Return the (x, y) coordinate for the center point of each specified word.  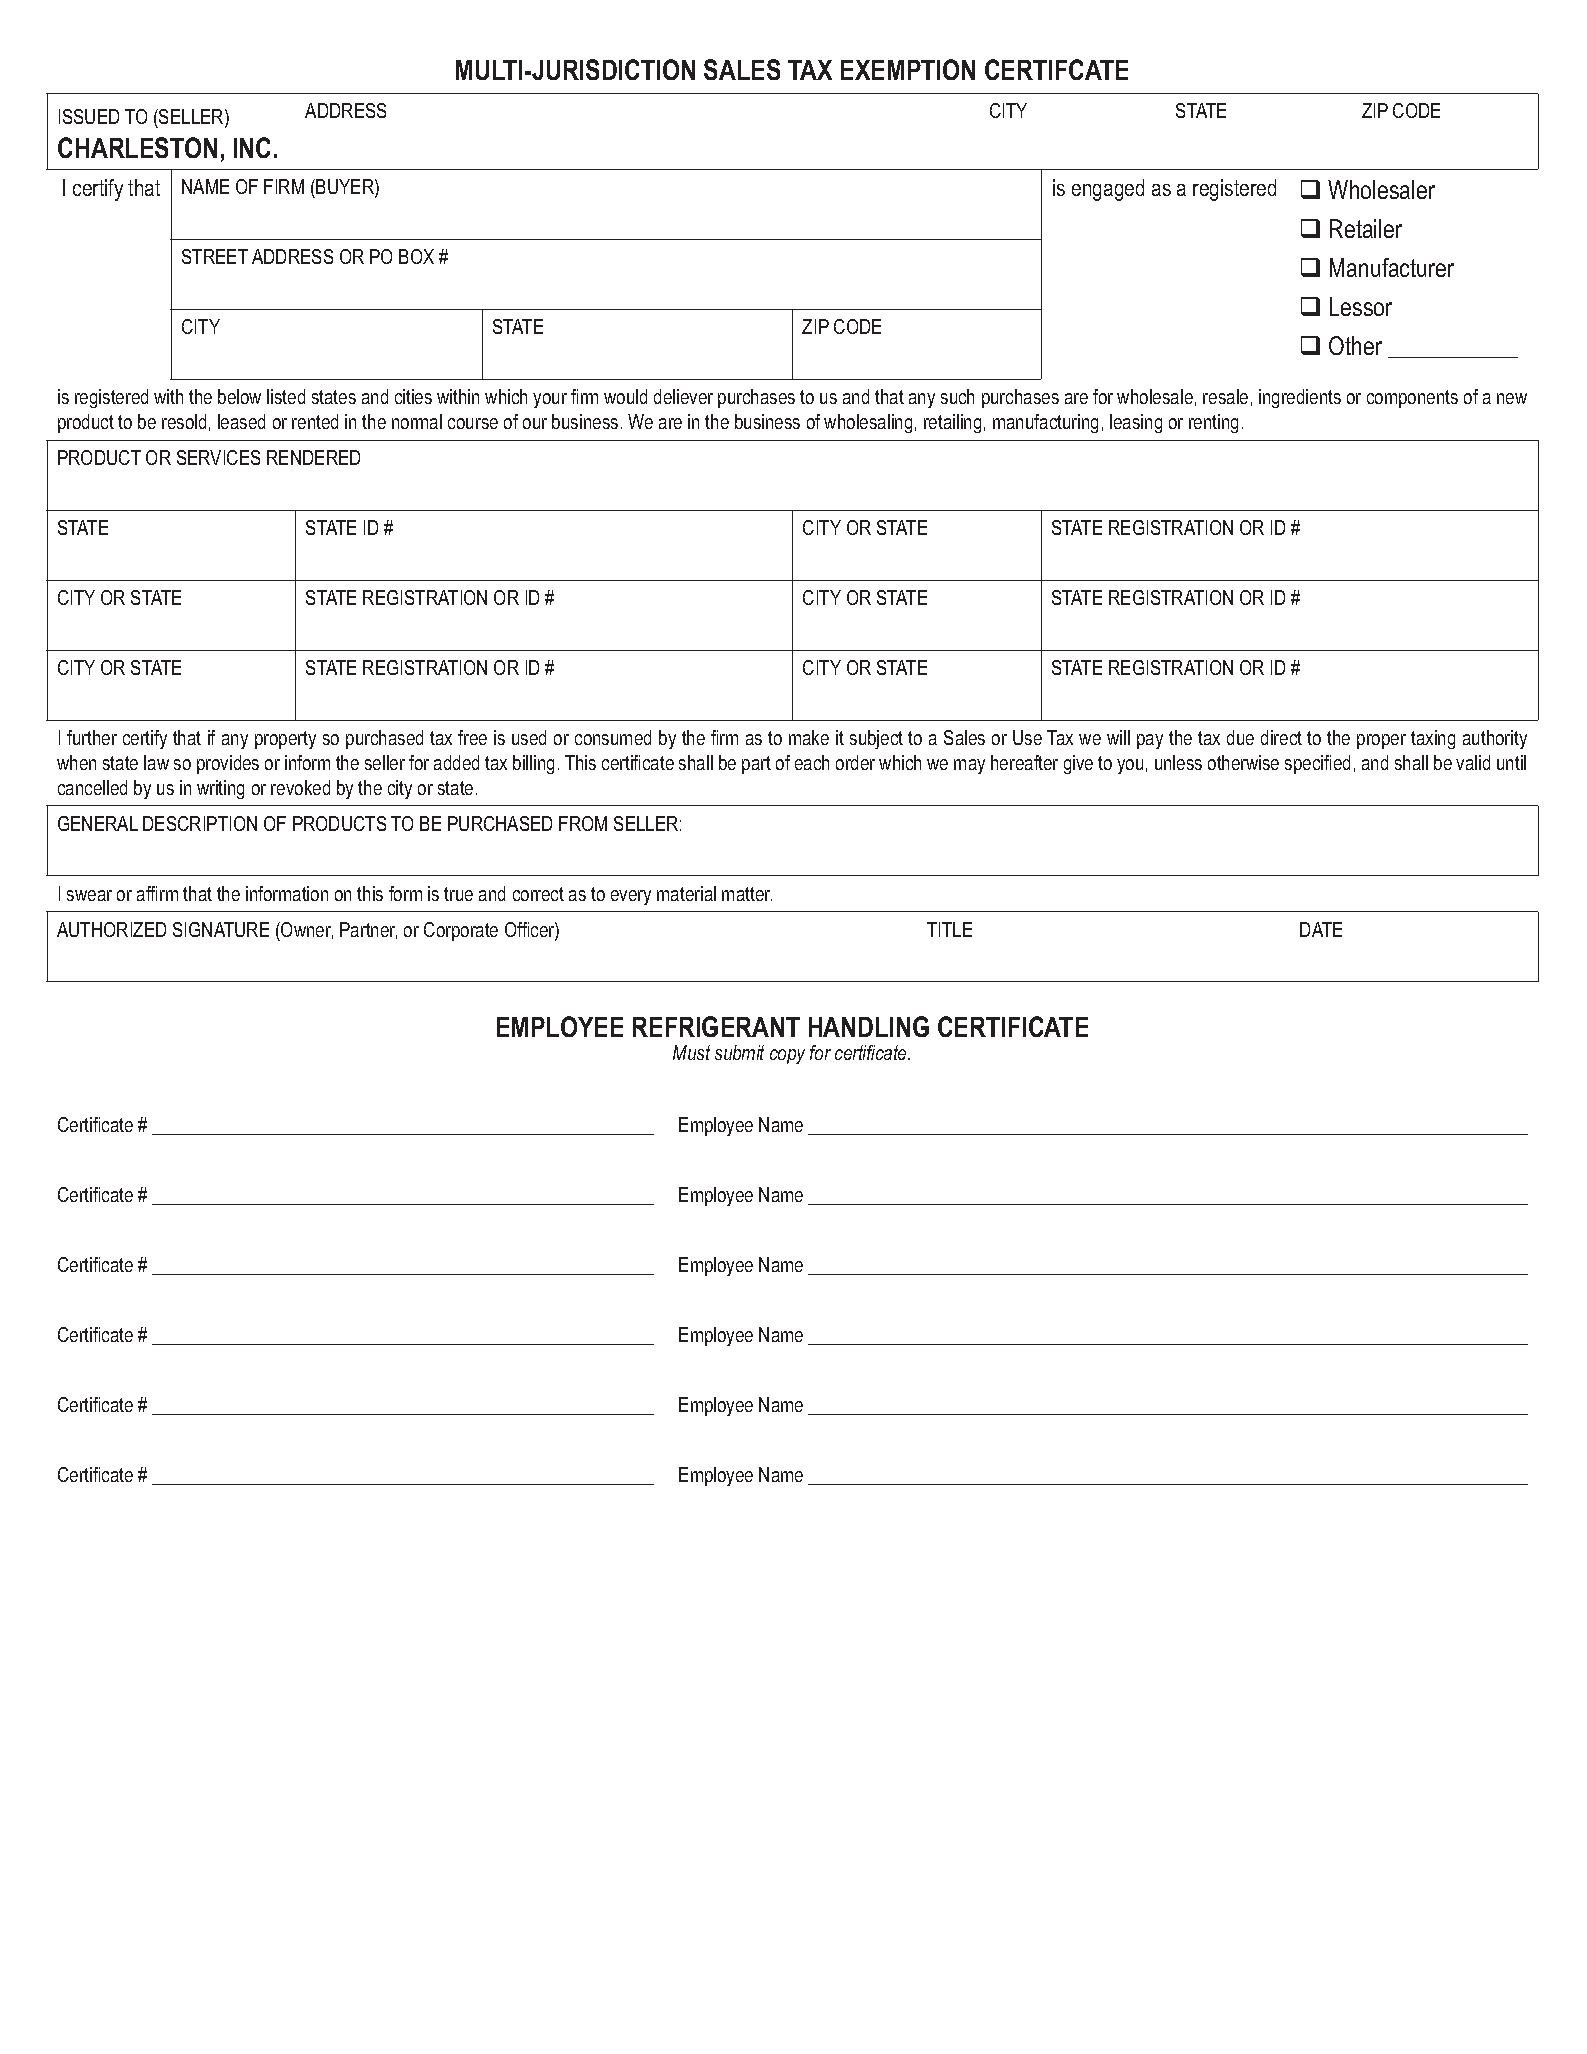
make (809, 737)
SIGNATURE (221, 929)
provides (228, 764)
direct (1281, 737)
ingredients (1300, 398)
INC (252, 147)
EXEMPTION (908, 69)
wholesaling (868, 423)
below (239, 396)
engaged (1108, 190)
